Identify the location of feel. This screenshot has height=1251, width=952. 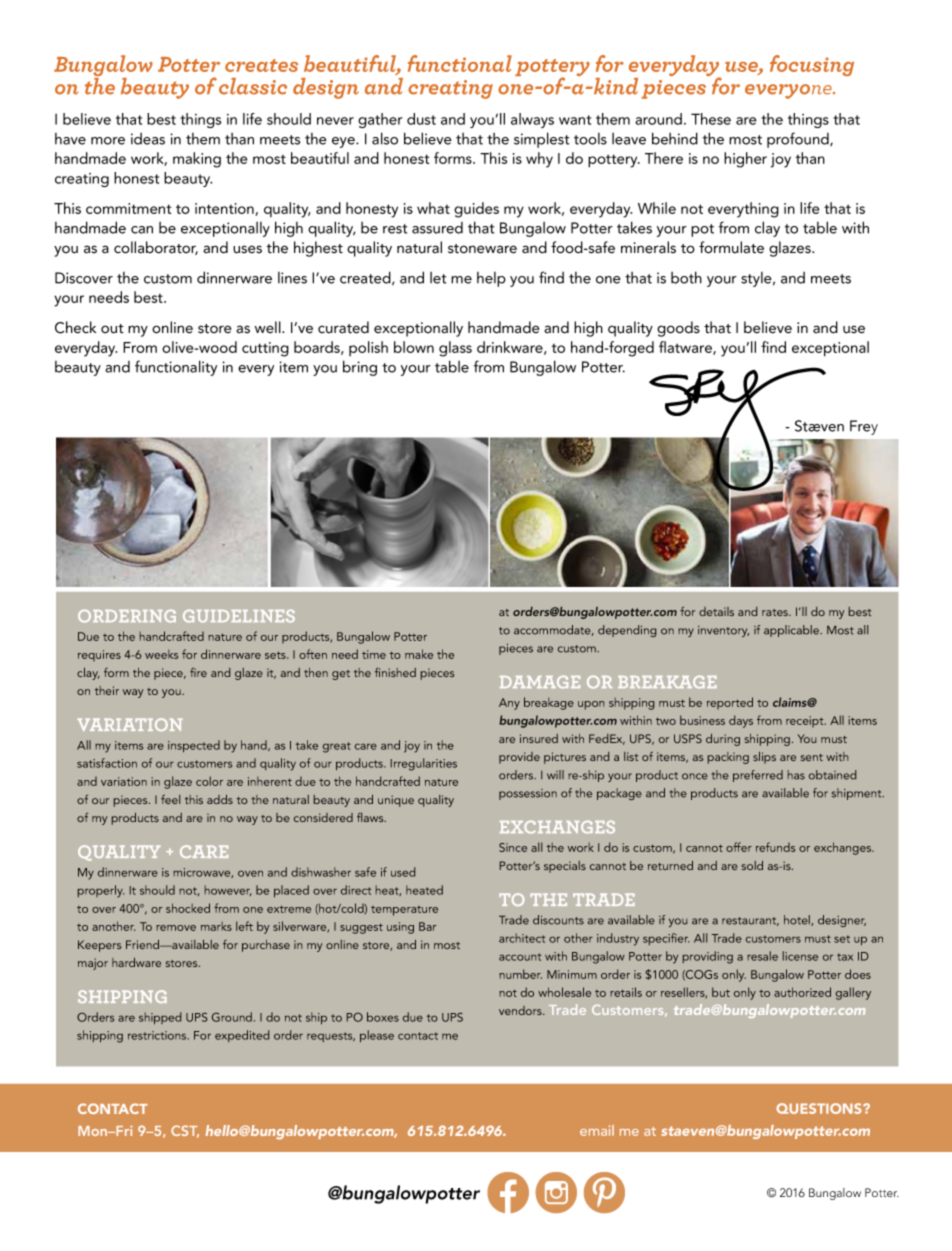
(170, 799).
